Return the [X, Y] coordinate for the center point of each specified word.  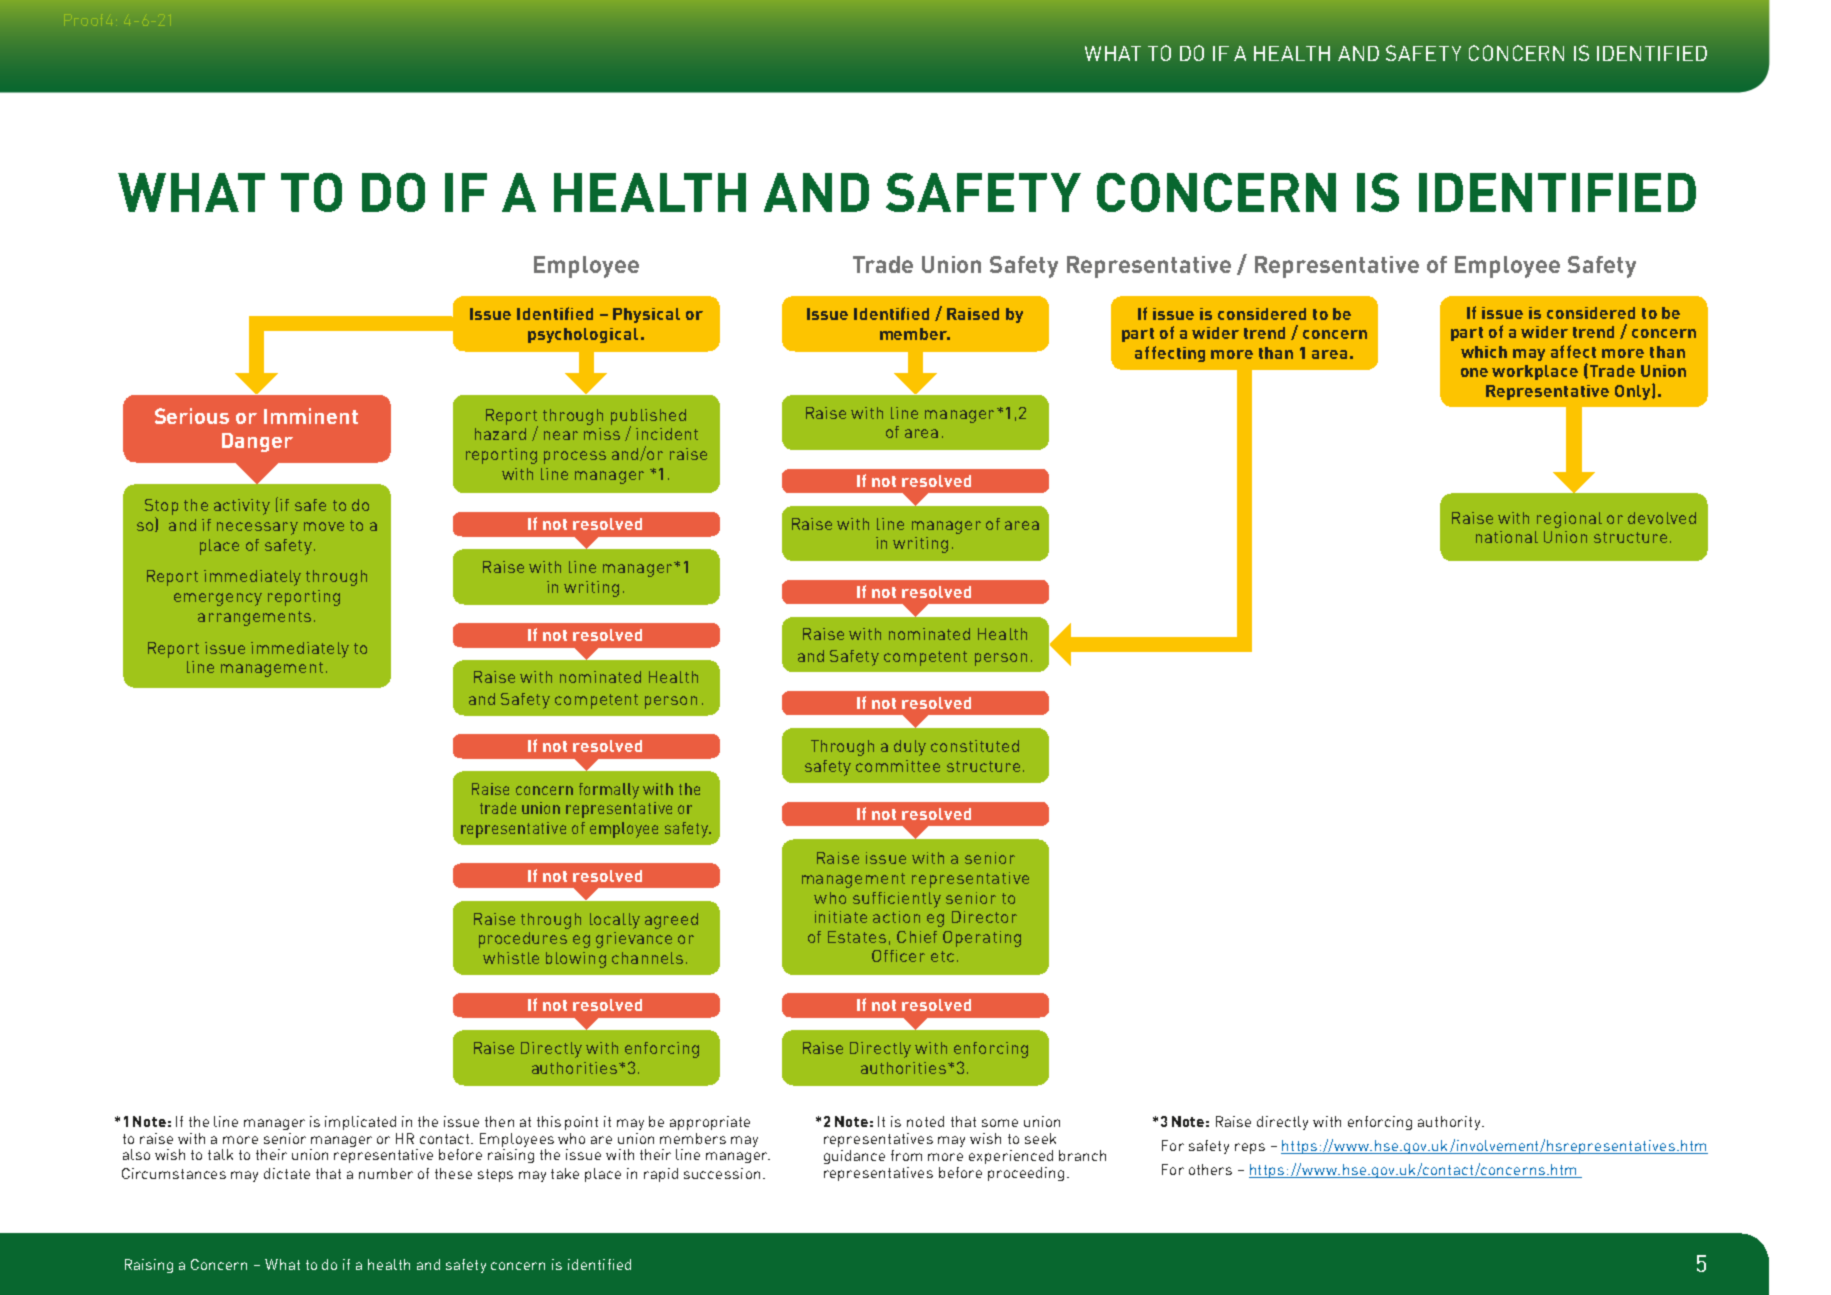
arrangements [254, 618]
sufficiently [897, 900]
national [1507, 537]
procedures [523, 940]
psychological [583, 335]
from [906, 1155]
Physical [646, 315]
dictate [287, 1173]
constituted [975, 746]
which [1484, 352]
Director [984, 917]
